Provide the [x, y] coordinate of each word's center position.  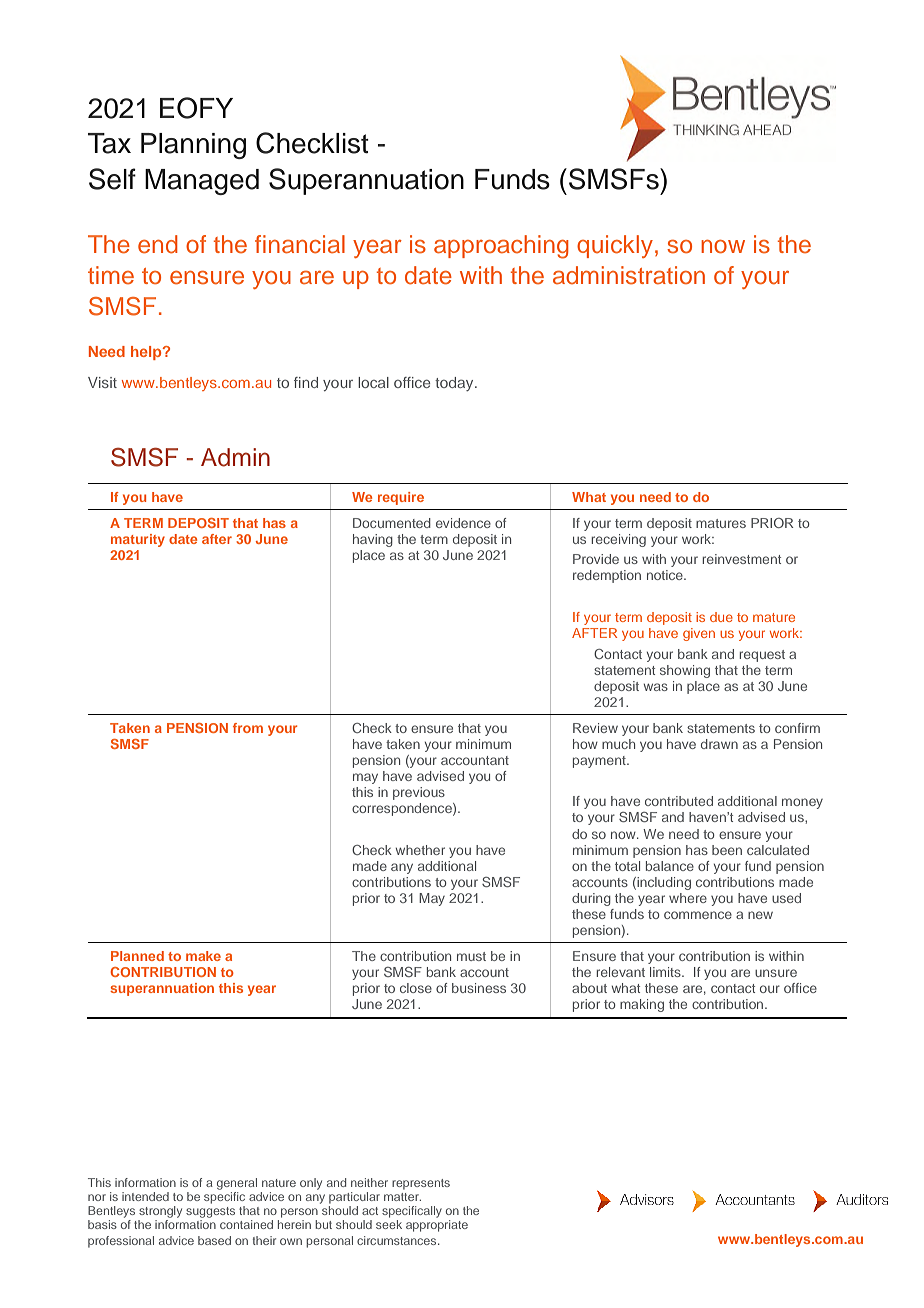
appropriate [437, 1226]
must [471, 956]
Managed [202, 182]
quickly [615, 246]
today [455, 384]
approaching [501, 247]
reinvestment [741, 559]
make [203, 956]
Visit [102, 382]
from [248, 728]
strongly [160, 1212]
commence [698, 915]
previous [419, 793]
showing [685, 671]
